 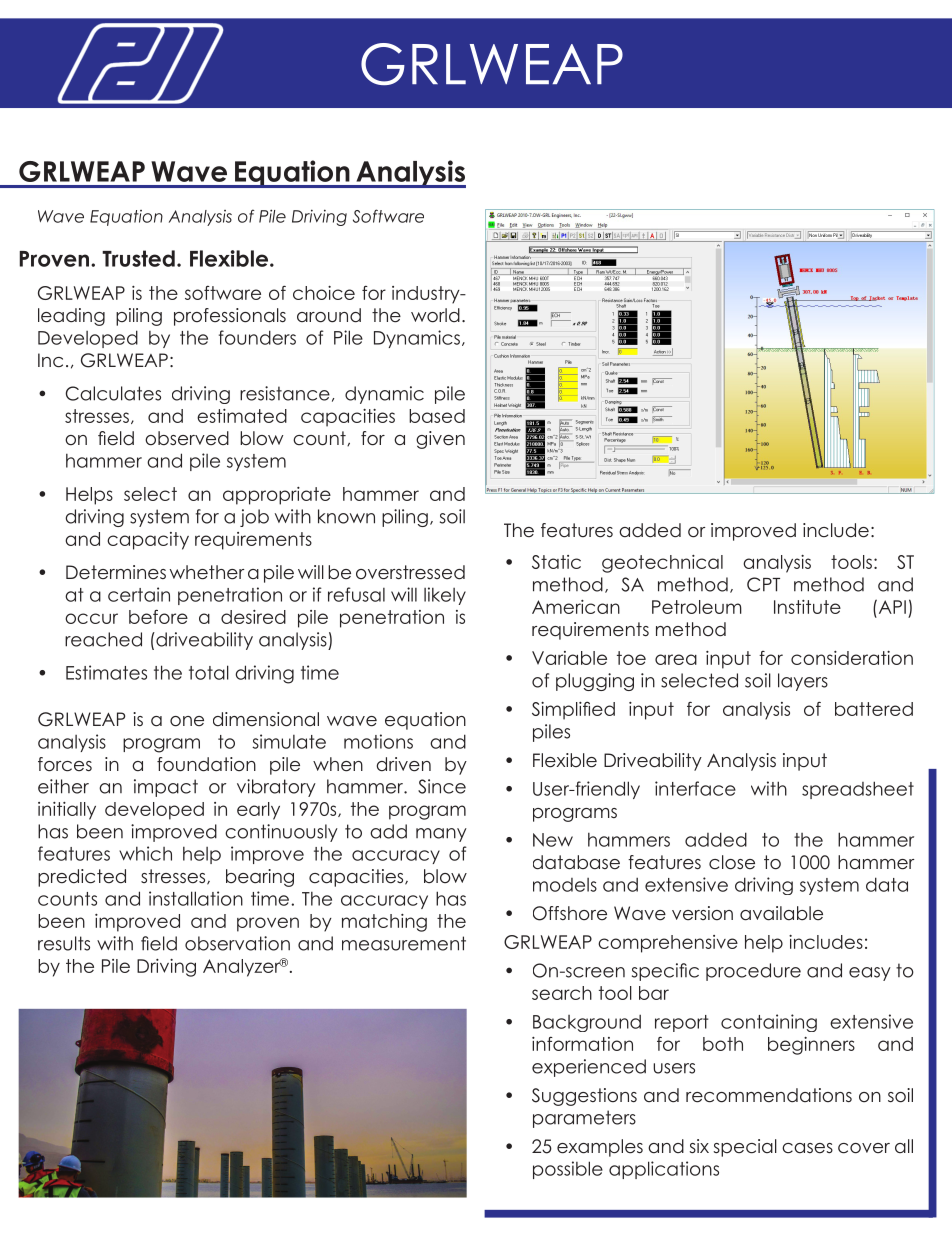 I want to click on likely, so click(x=445, y=596).
